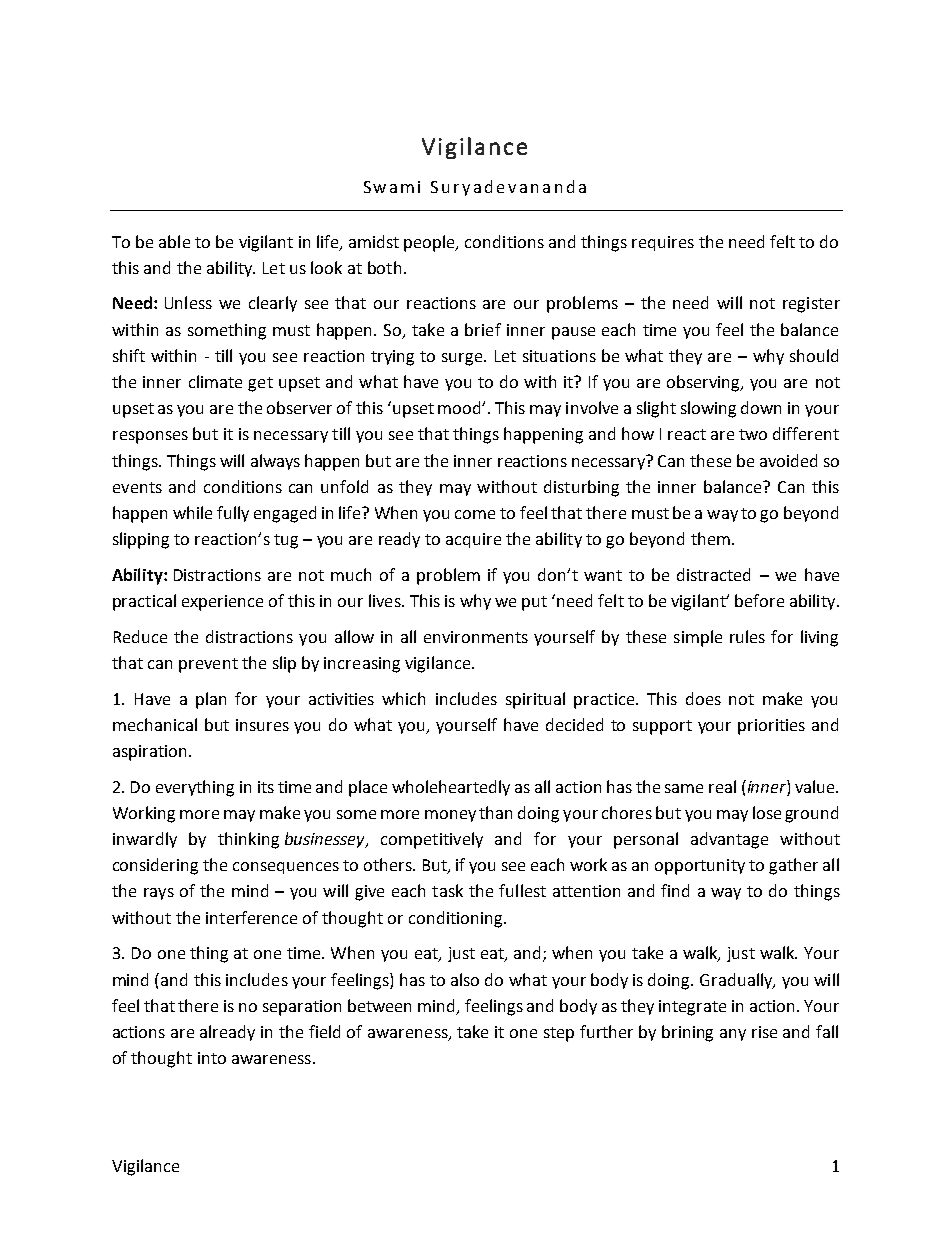  I want to click on into, so click(212, 1058).
